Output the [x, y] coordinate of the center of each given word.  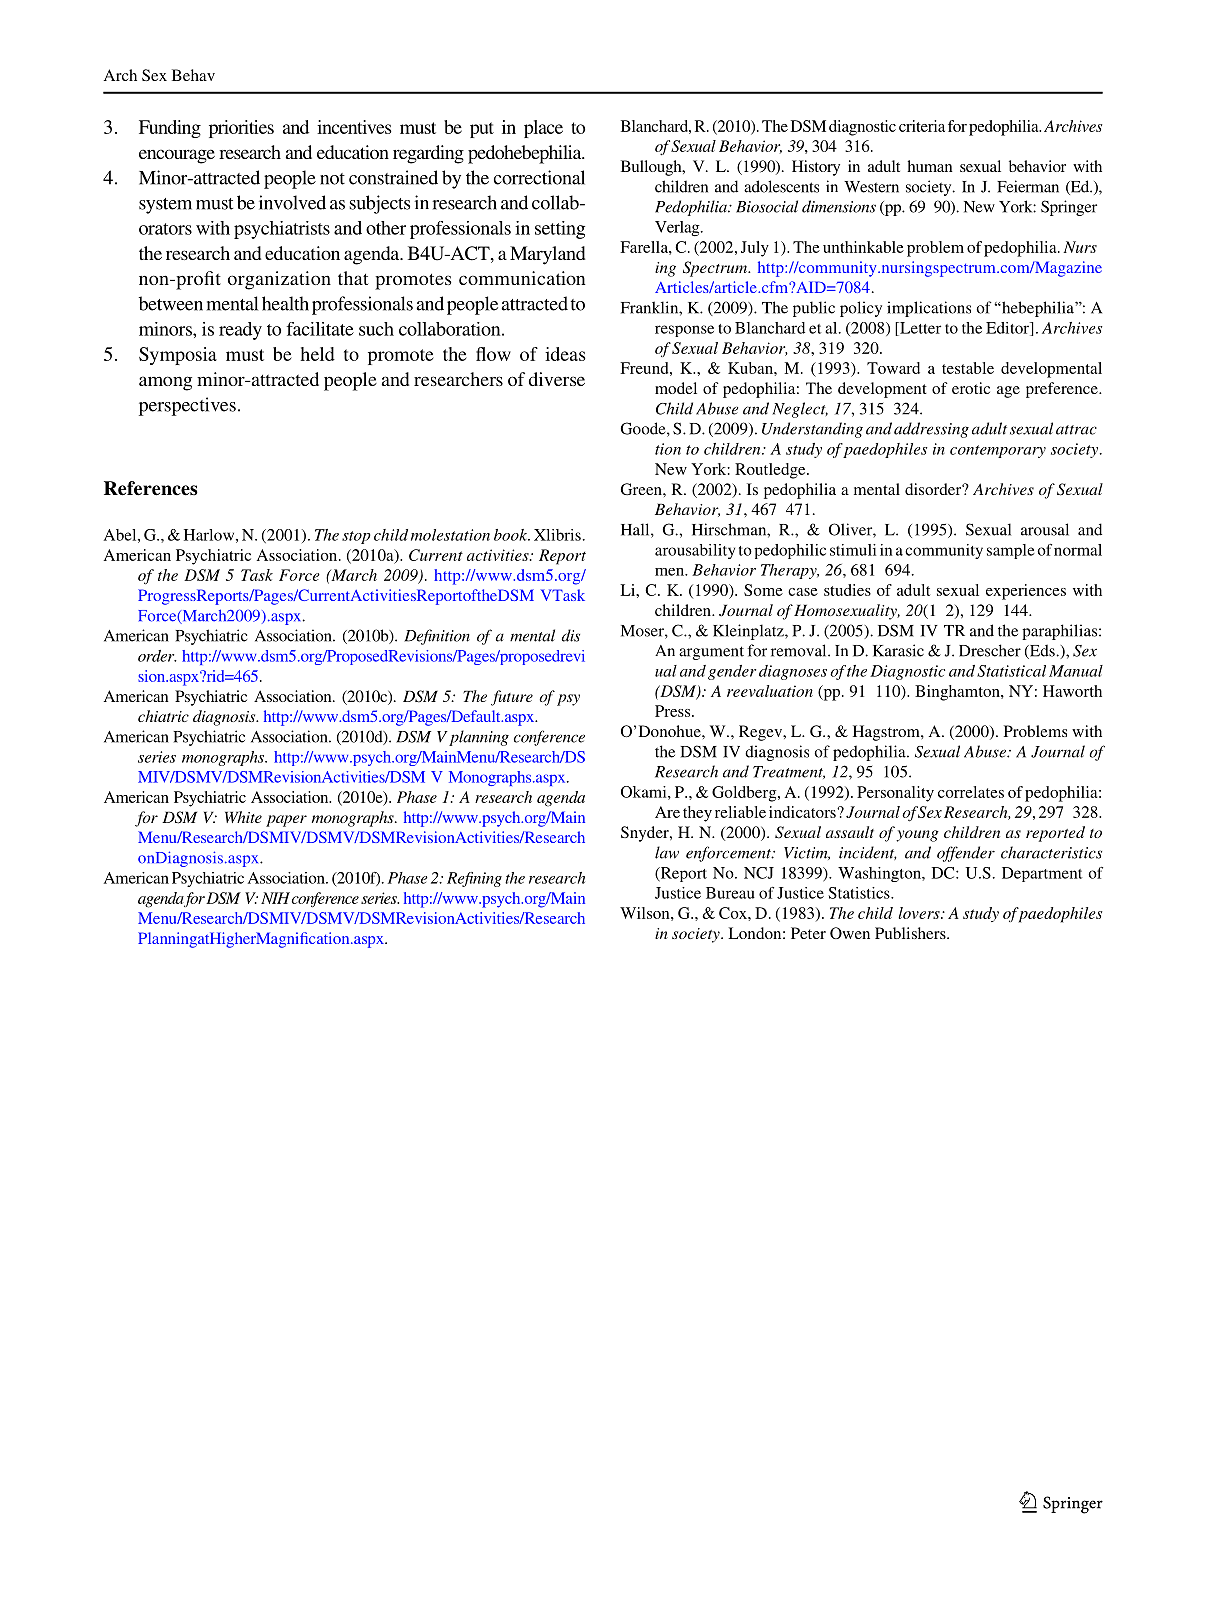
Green [642, 489]
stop [356, 537]
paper [286, 821]
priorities [241, 129]
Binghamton [958, 693]
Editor [1009, 329]
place [543, 129]
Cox [734, 913]
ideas [565, 354]
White [243, 817]
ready [240, 331]
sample [1011, 551]
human [930, 166]
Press [674, 711]
